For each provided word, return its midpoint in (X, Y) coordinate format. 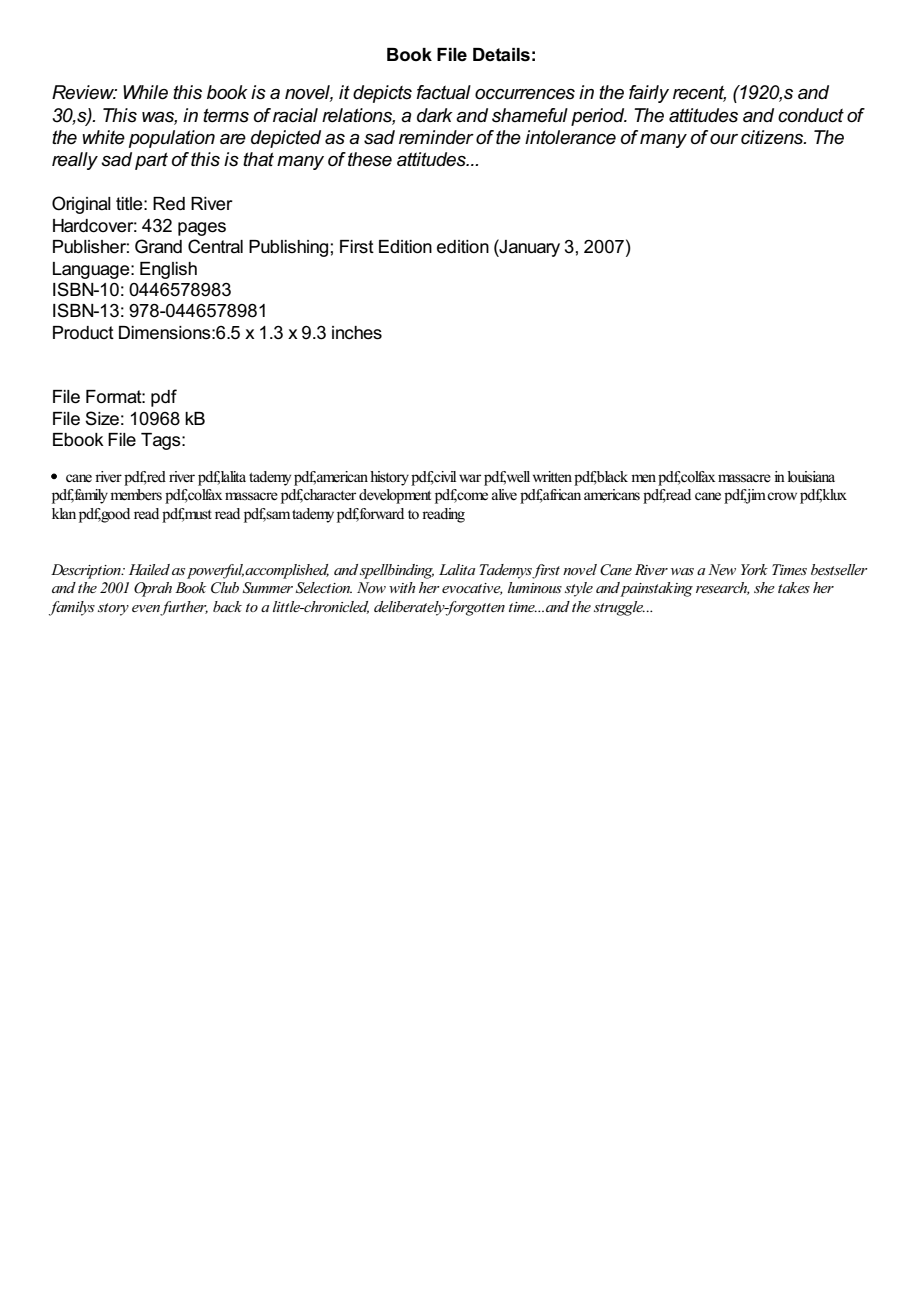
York (754, 569)
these (370, 159)
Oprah (153, 589)
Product (83, 333)
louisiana (811, 477)
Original (81, 205)
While (145, 92)
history (391, 478)
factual (444, 92)
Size (102, 418)
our (724, 139)
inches (357, 333)
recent (699, 94)
